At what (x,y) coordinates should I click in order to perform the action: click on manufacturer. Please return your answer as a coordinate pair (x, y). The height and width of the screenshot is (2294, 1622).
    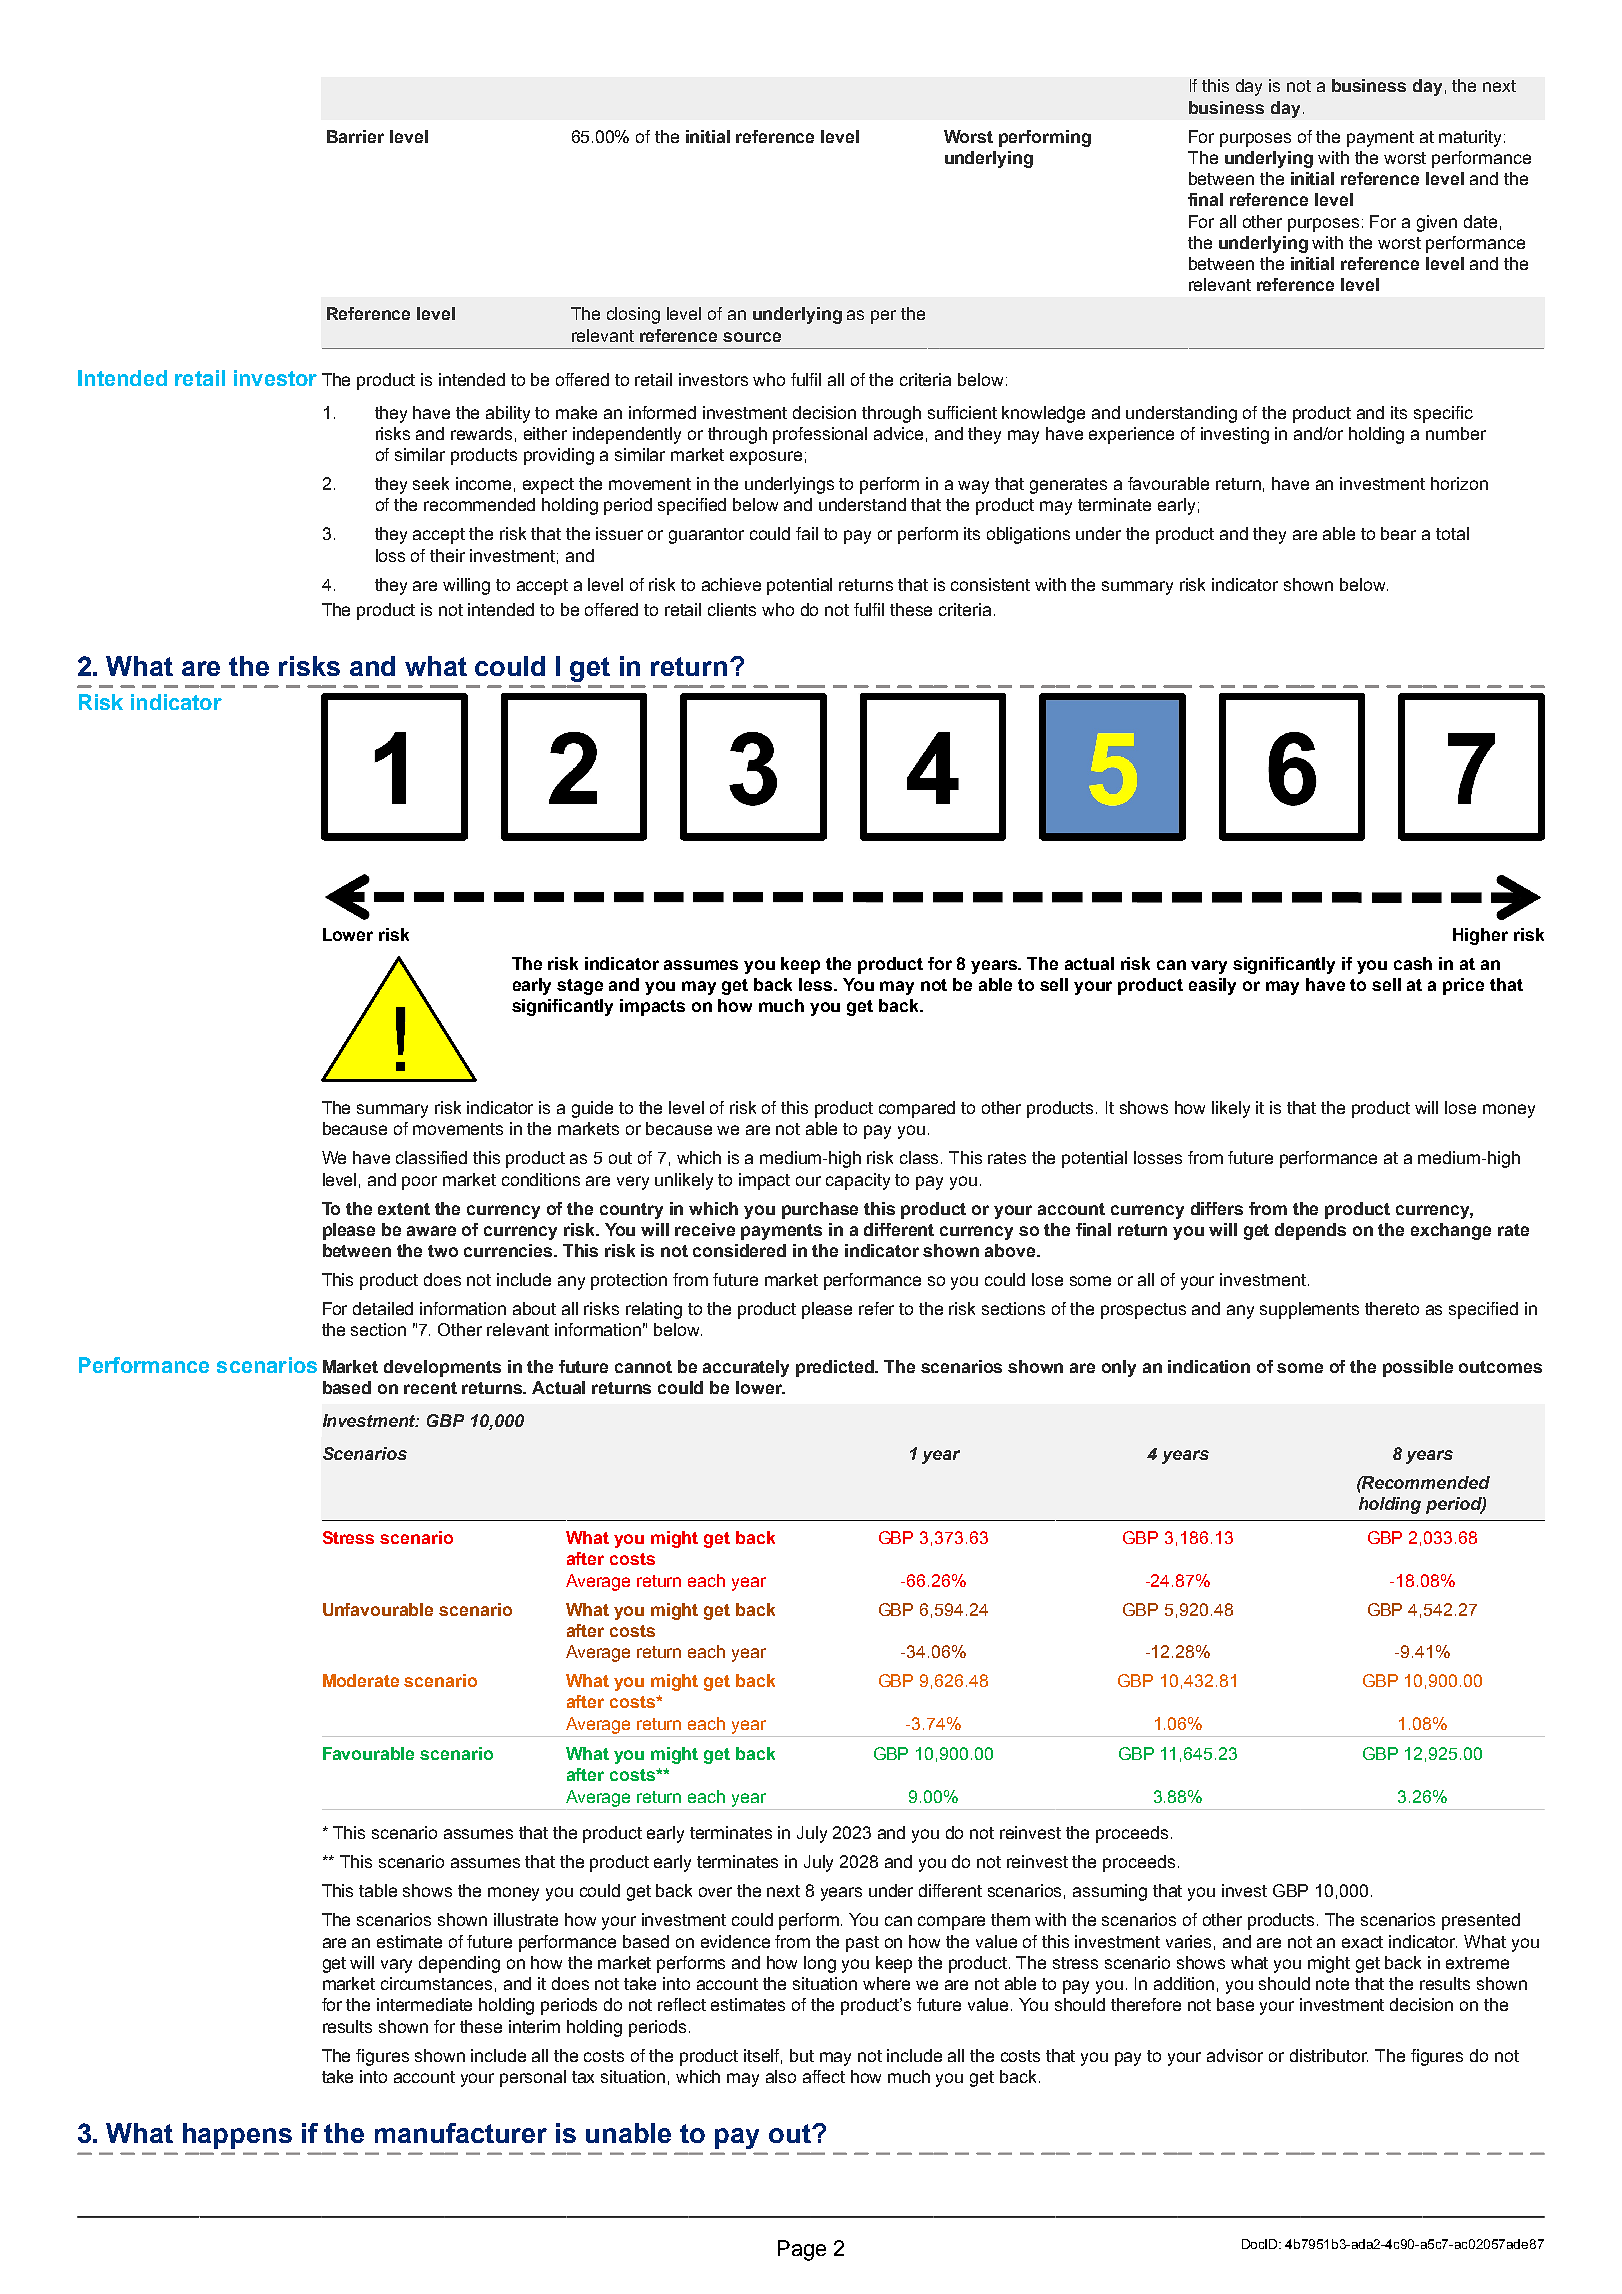
    Looking at the image, I should click on (461, 2133).
